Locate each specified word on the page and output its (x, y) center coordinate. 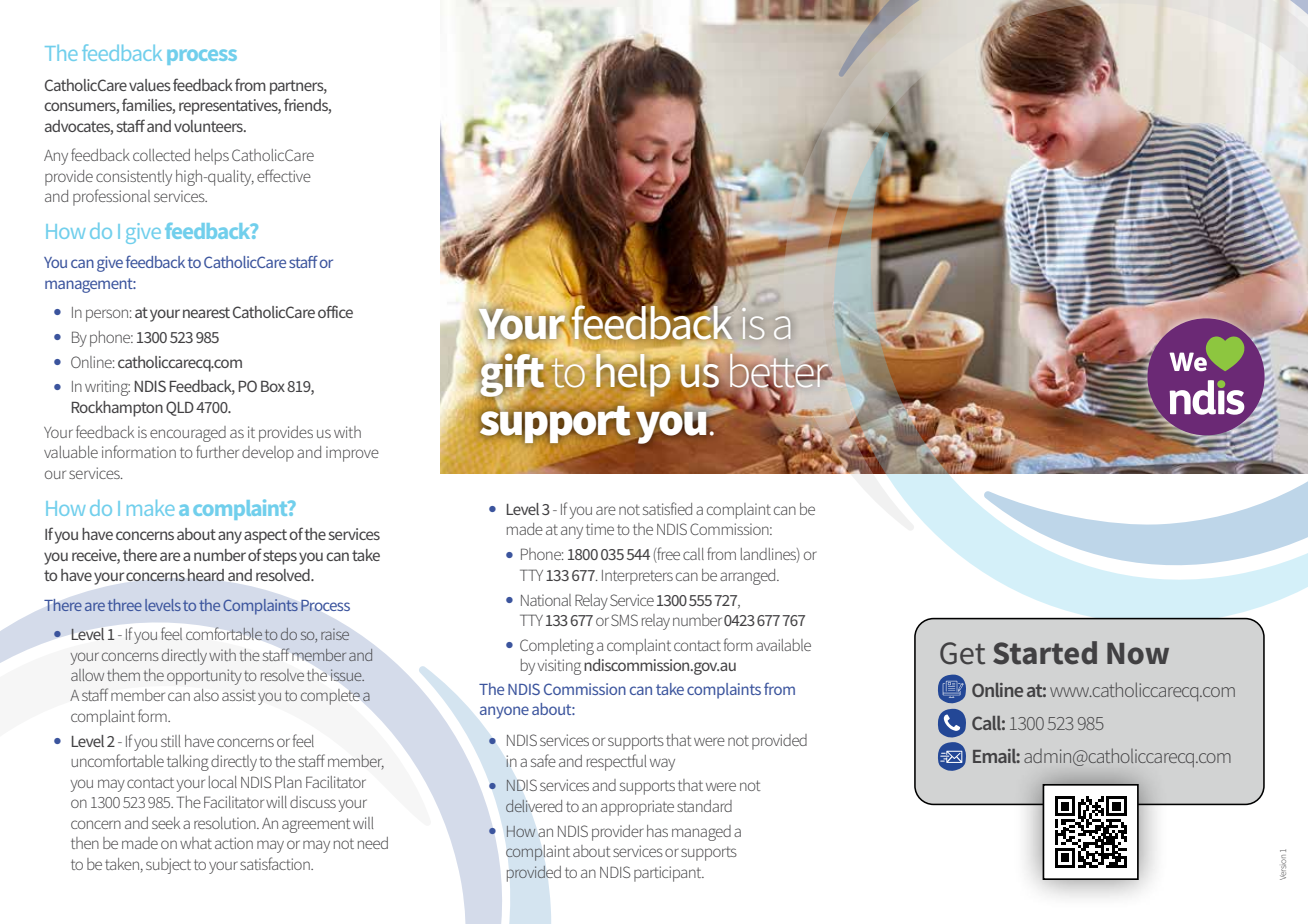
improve (352, 454)
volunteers (209, 126)
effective (284, 175)
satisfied (667, 508)
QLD (180, 408)
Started (1045, 653)
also (206, 695)
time (600, 529)
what (196, 843)
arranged (749, 577)
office (335, 311)
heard (206, 575)
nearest (206, 312)
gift (512, 375)
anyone (504, 712)
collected (161, 155)
